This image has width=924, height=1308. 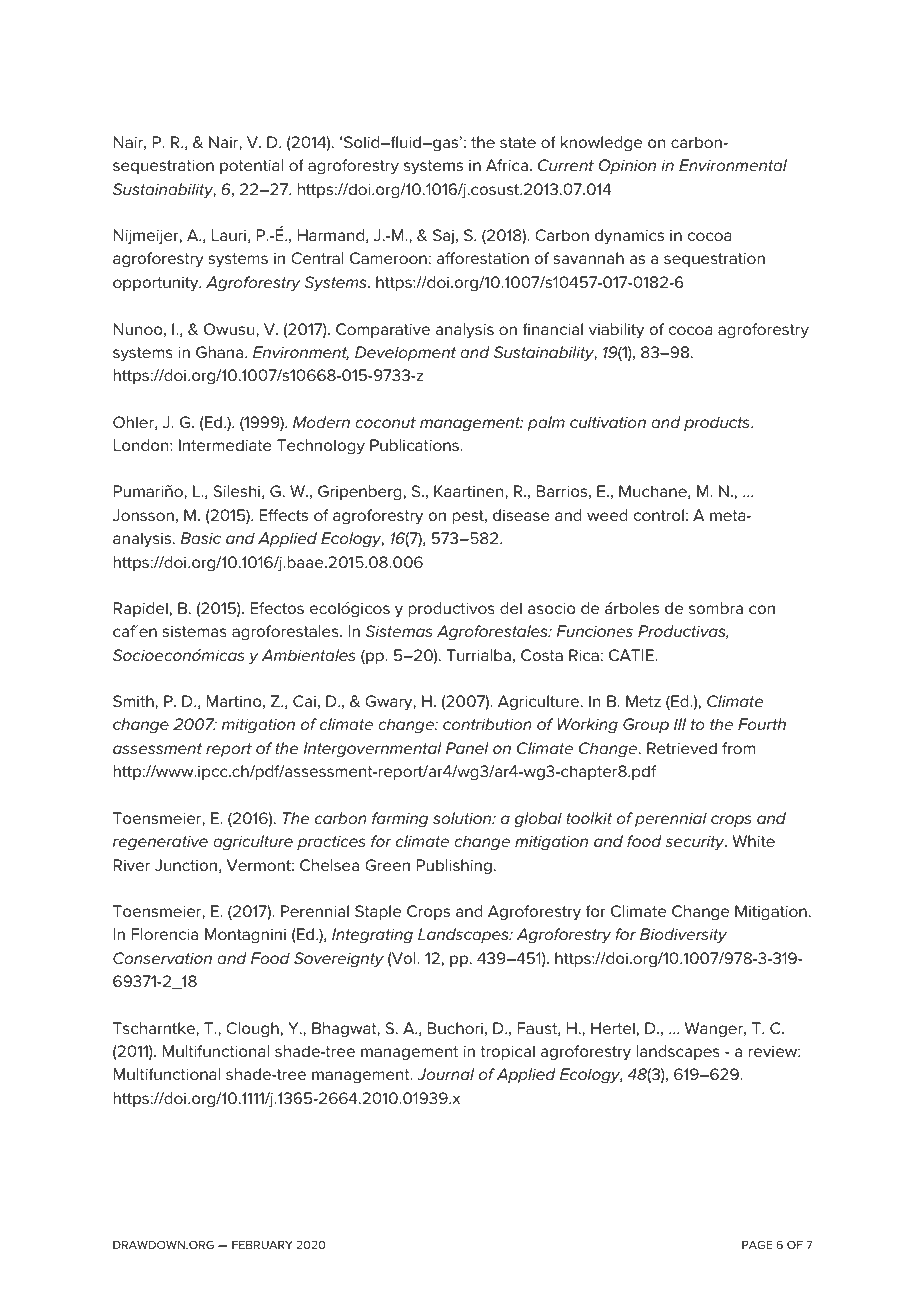 What do you see at coordinates (160, 843) in the image?
I see `regenerative` at bounding box center [160, 843].
